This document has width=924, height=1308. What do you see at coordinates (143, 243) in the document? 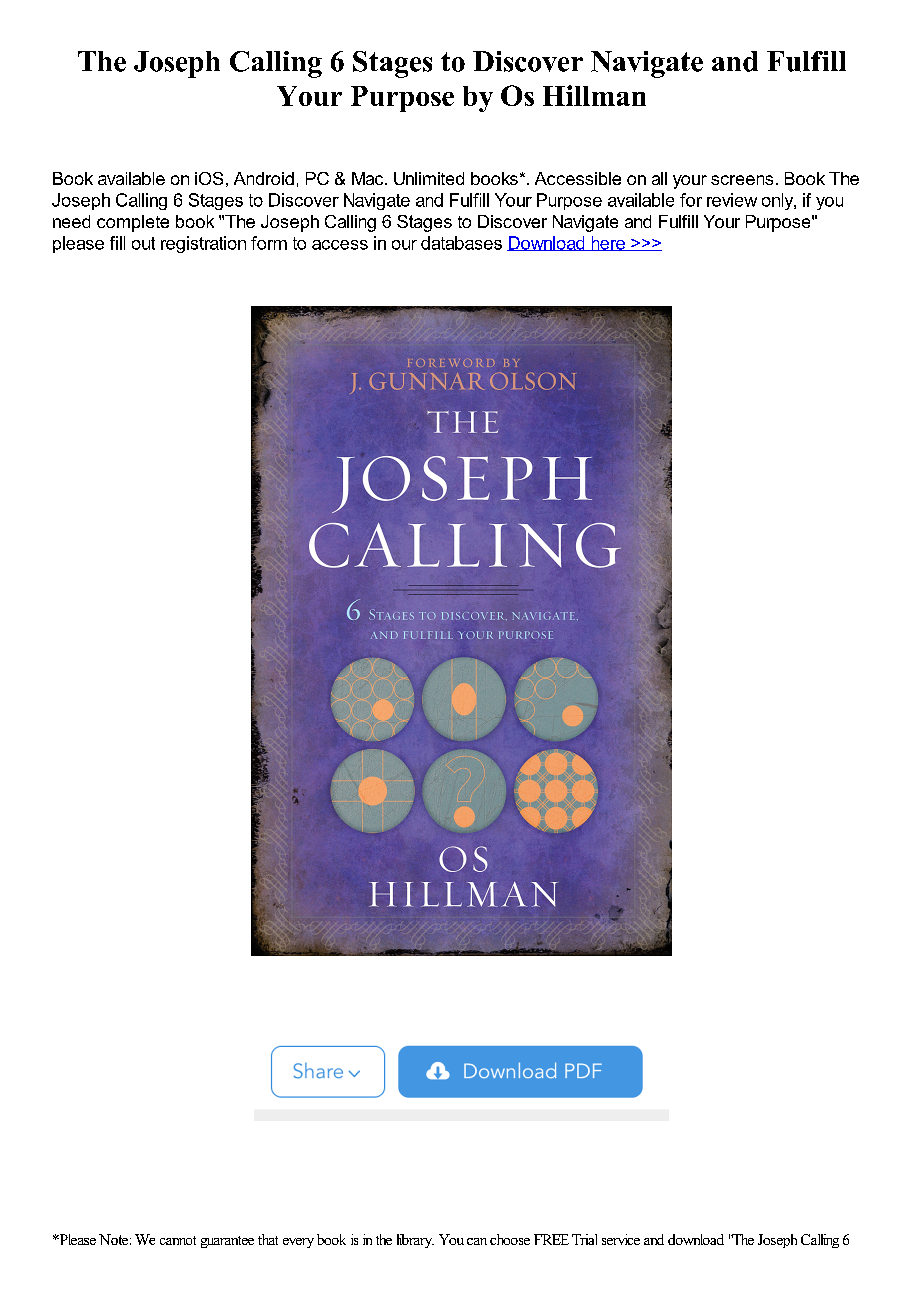
I see `out` at bounding box center [143, 243].
